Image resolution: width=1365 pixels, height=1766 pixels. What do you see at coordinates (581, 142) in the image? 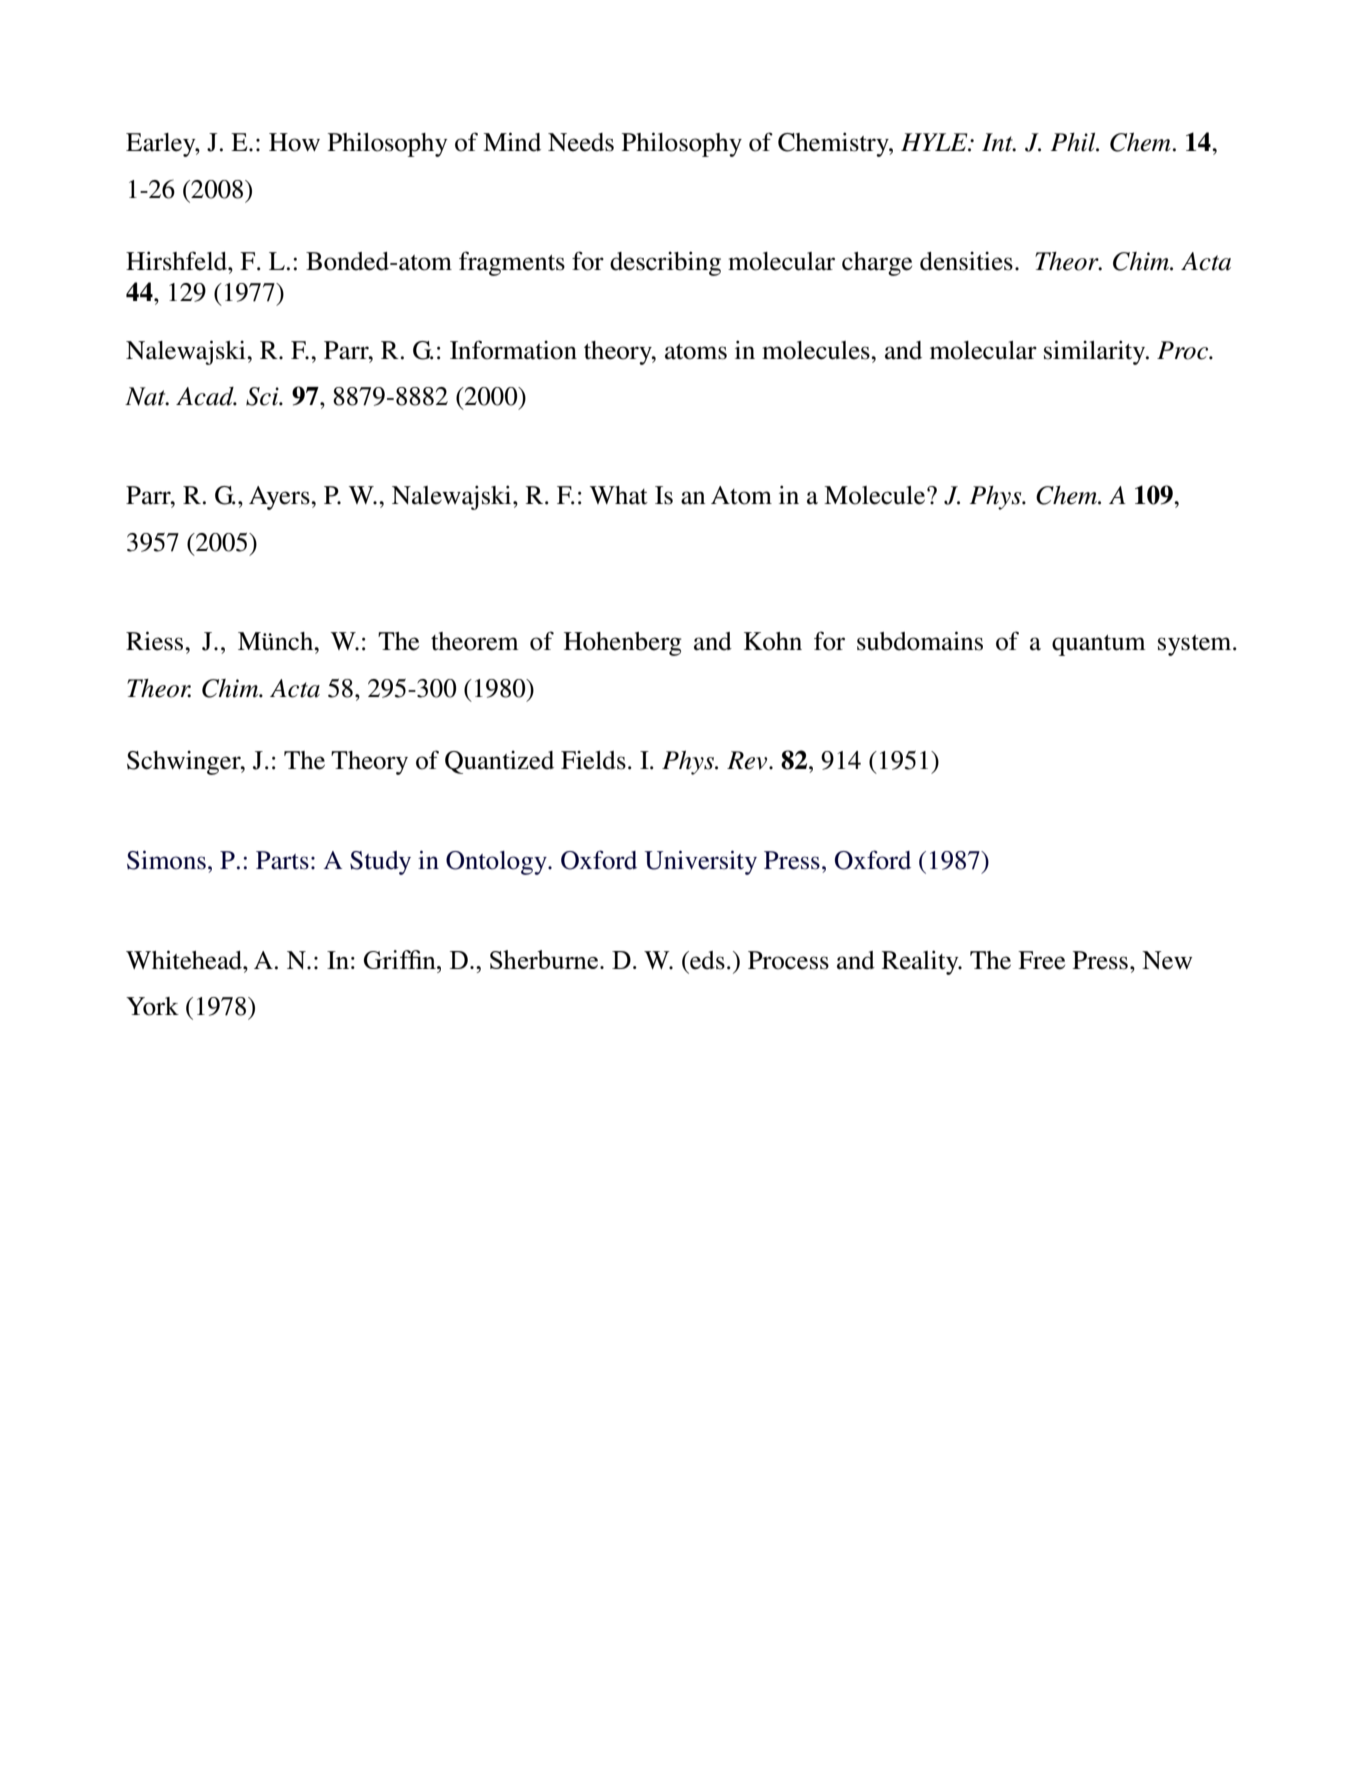
I see `Needs` at bounding box center [581, 142].
